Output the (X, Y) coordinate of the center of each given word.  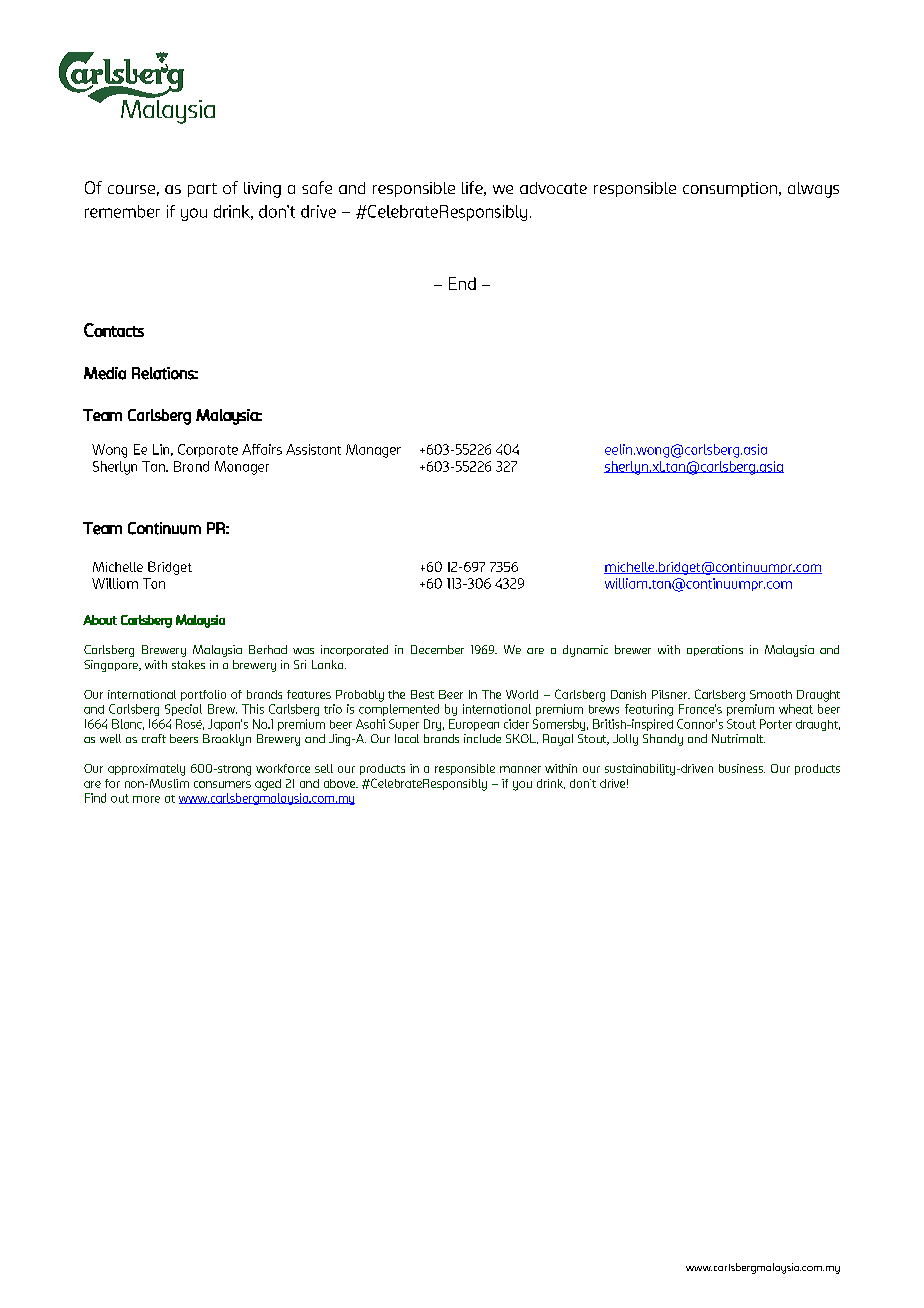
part (202, 190)
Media (105, 373)
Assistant (313, 449)
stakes (188, 664)
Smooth (771, 694)
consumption (730, 189)
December (437, 649)
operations (715, 650)
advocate (553, 188)
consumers (222, 784)
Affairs (262, 449)
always (813, 190)
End (462, 283)
